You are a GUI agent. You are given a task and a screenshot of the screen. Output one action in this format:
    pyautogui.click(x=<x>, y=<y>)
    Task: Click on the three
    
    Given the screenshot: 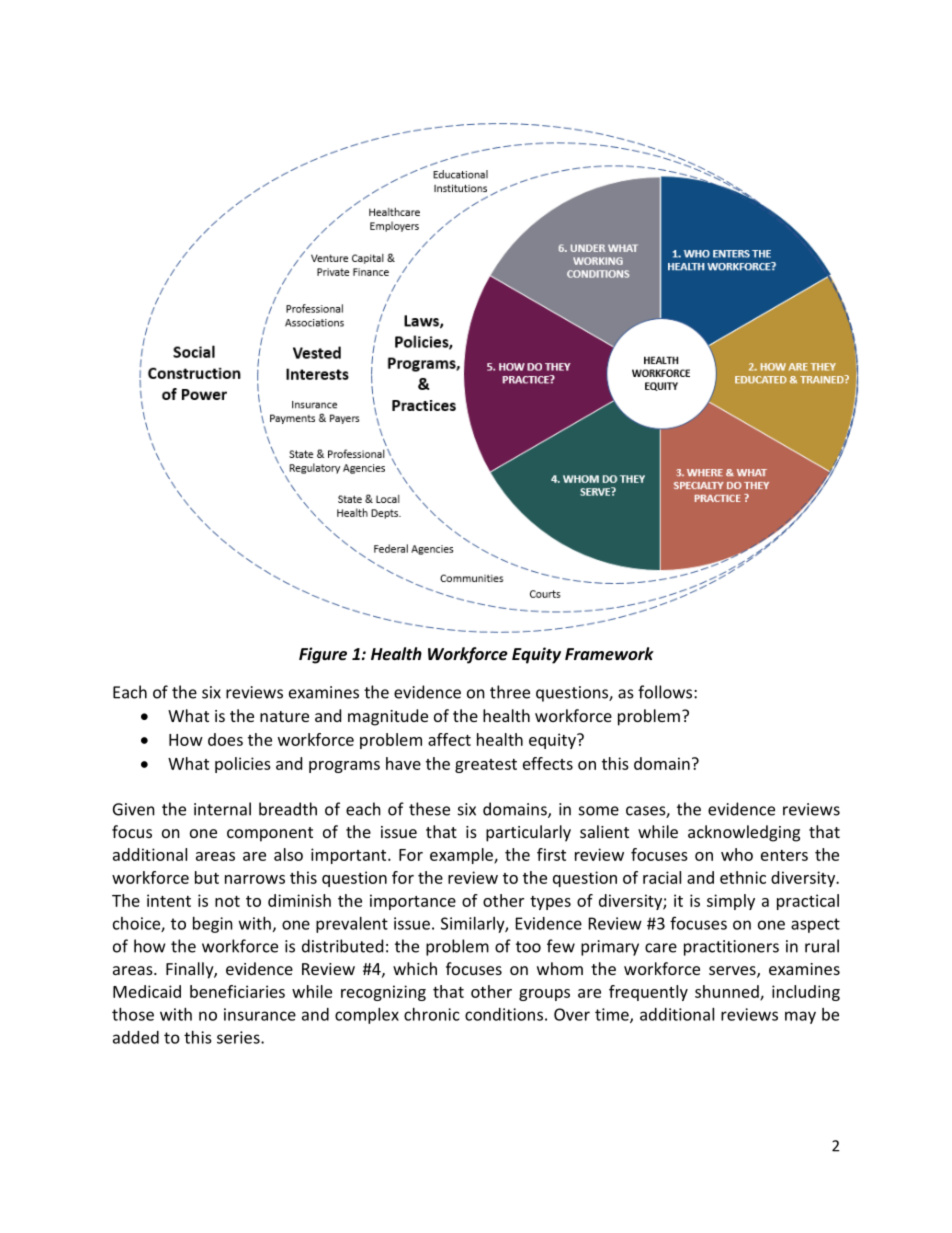 What is the action you would take?
    pyautogui.click(x=510, y=692)
